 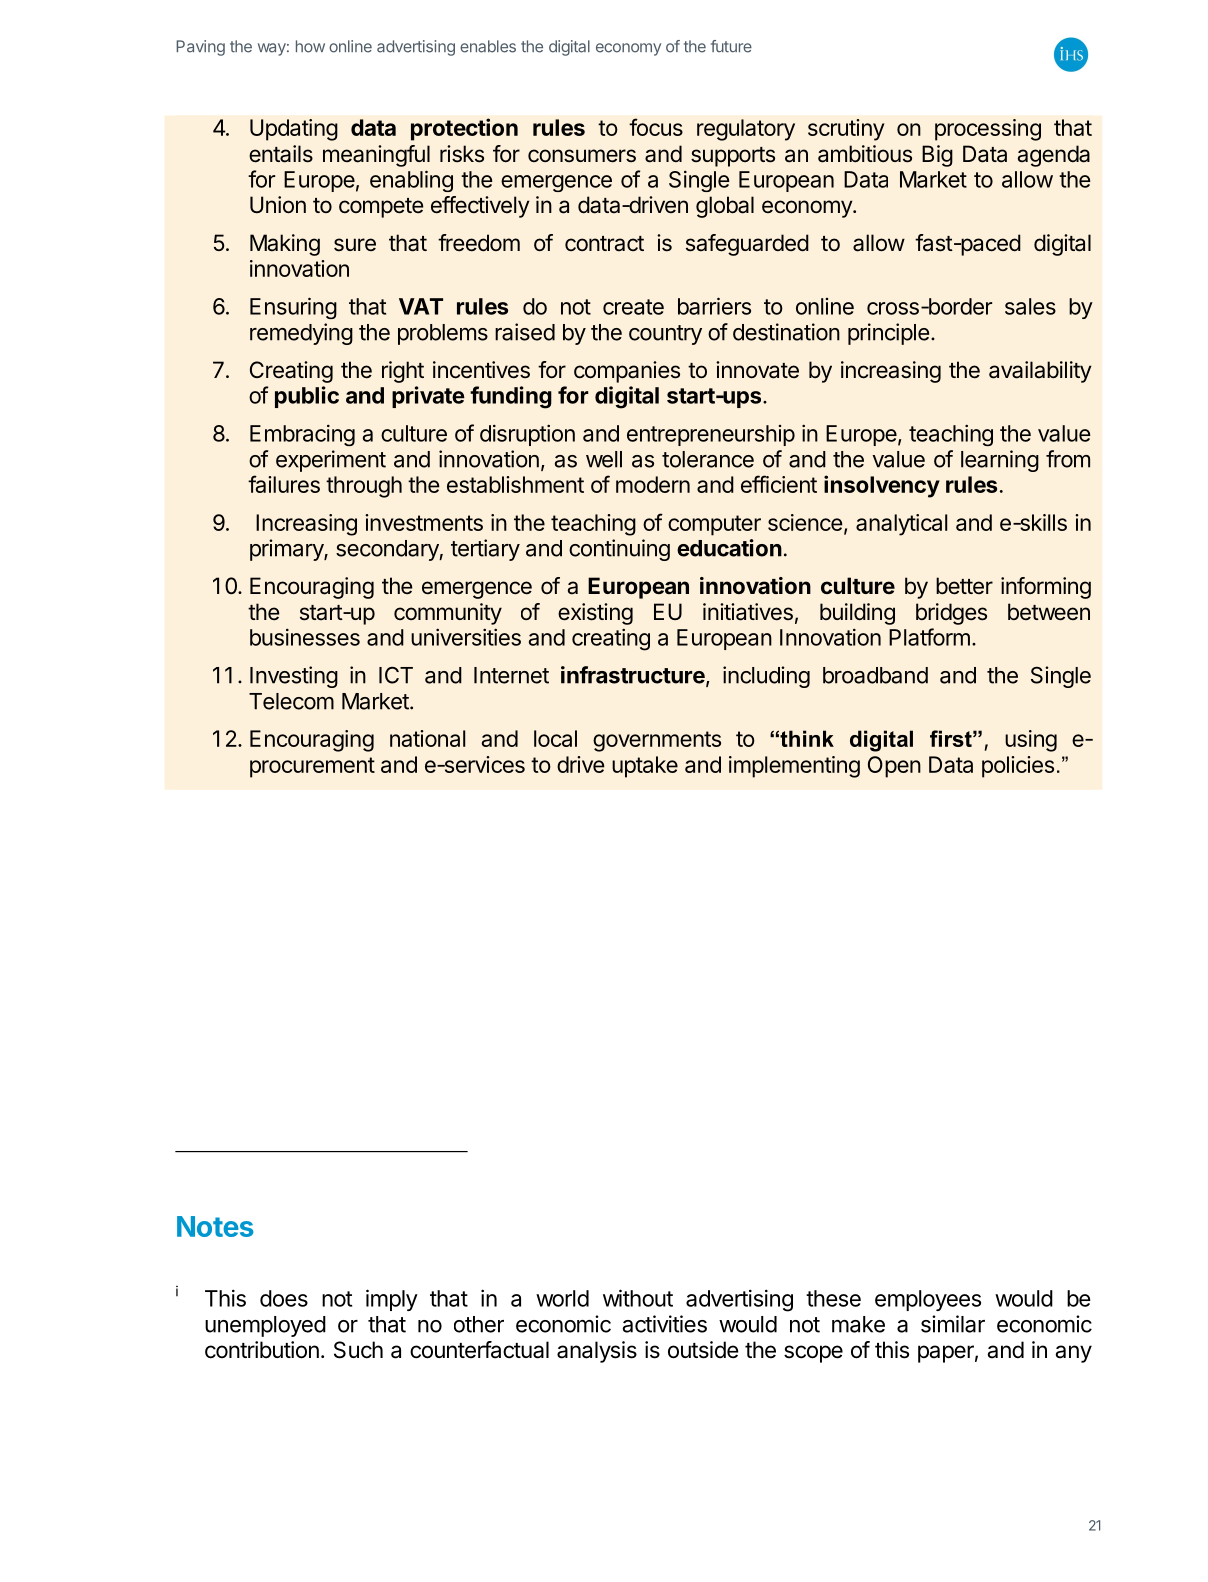 What do you see at coordinates (656, 127) in the screenshot?
I see `focus` at bounding box center [656, 127].
